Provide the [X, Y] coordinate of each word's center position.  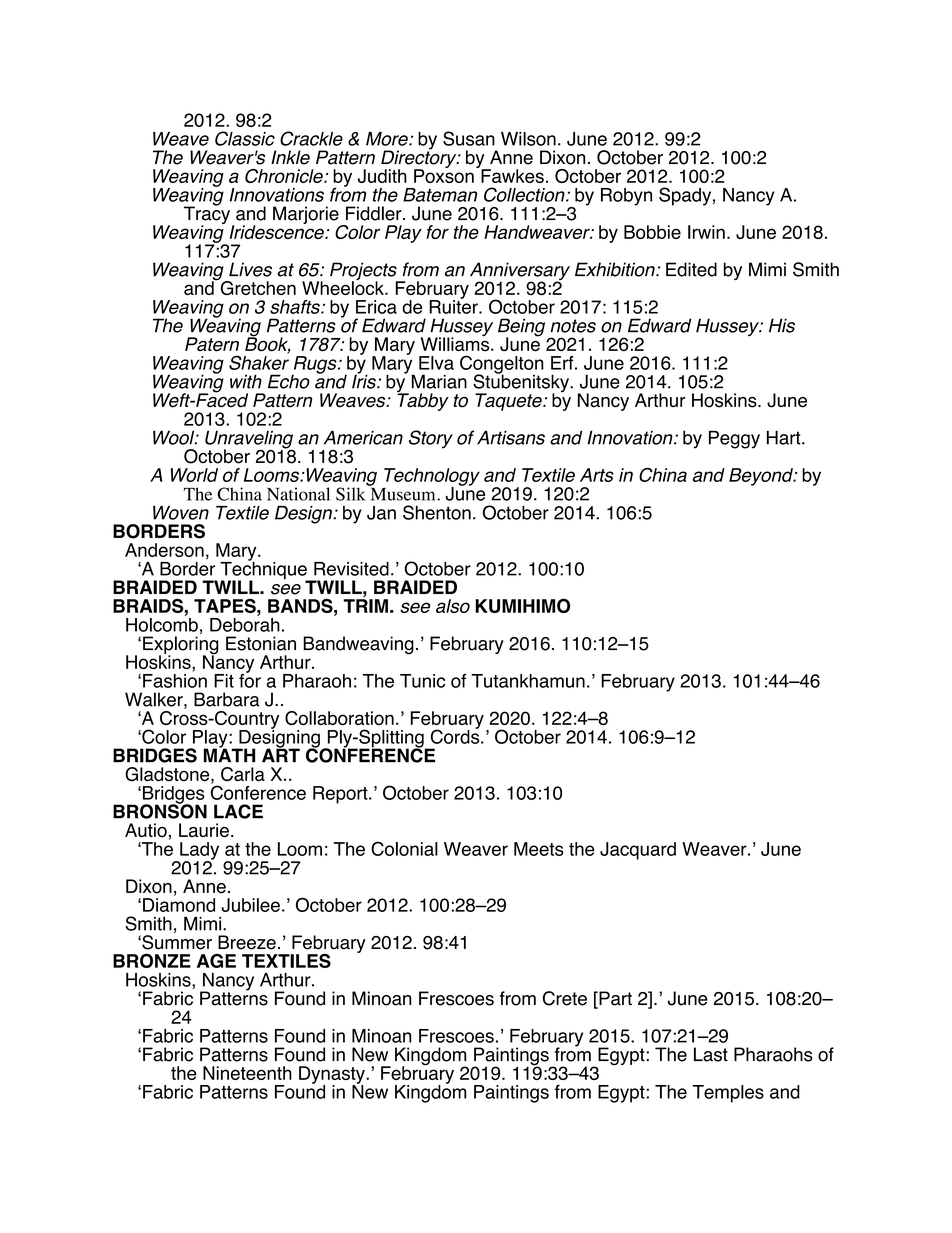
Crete [565, 998]
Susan [469, 138]
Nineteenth [247, 1073]
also [453, 606]
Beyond [762, 477]
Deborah [245, 623]
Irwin [706, 232]
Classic [245, 138]
